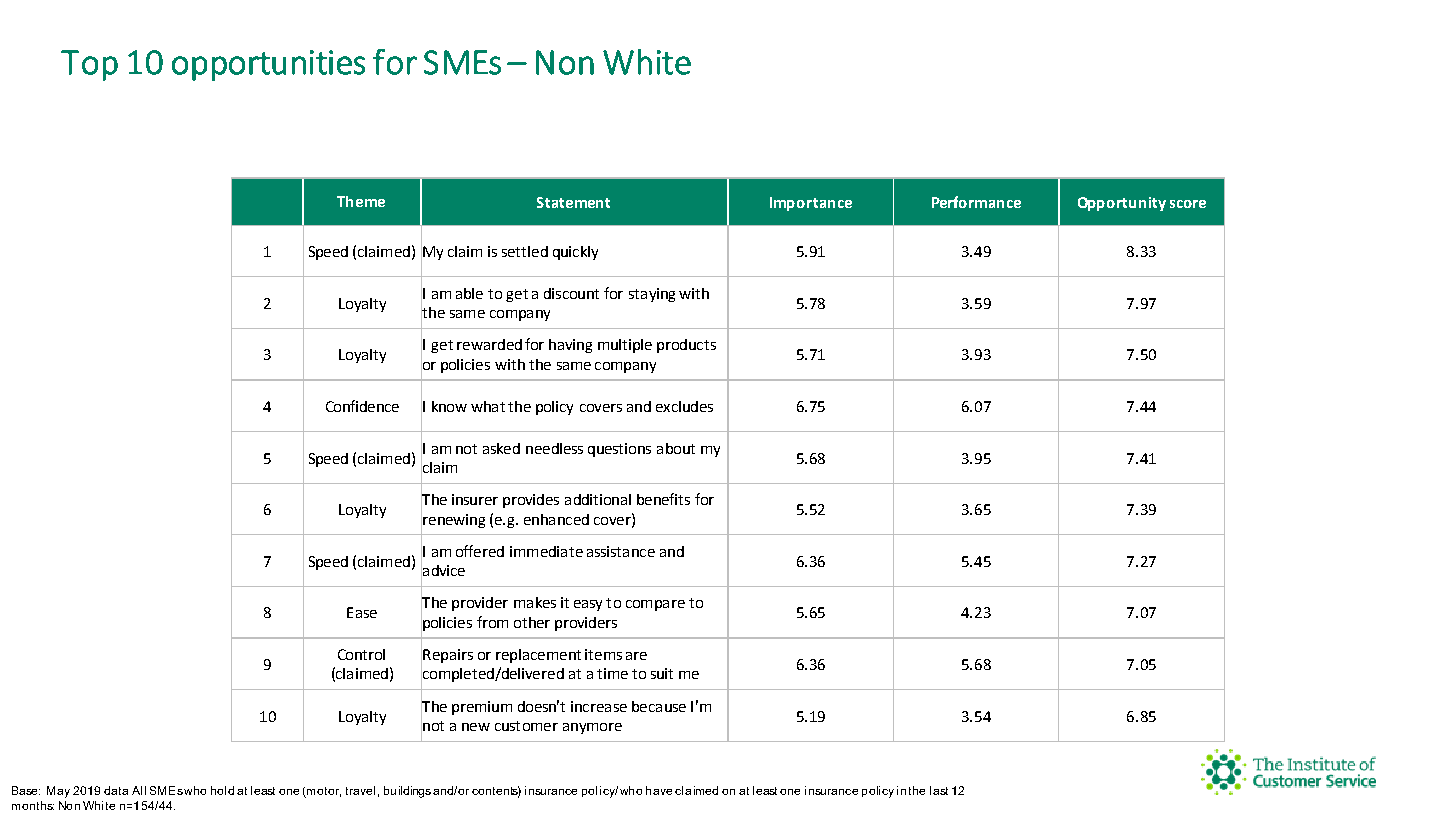 The width and height of the screenshot is (1456, 819). What do you see at coordinates (625, 346) in the screenshot?
I see `multiple` at bounding box center [625, 346].
